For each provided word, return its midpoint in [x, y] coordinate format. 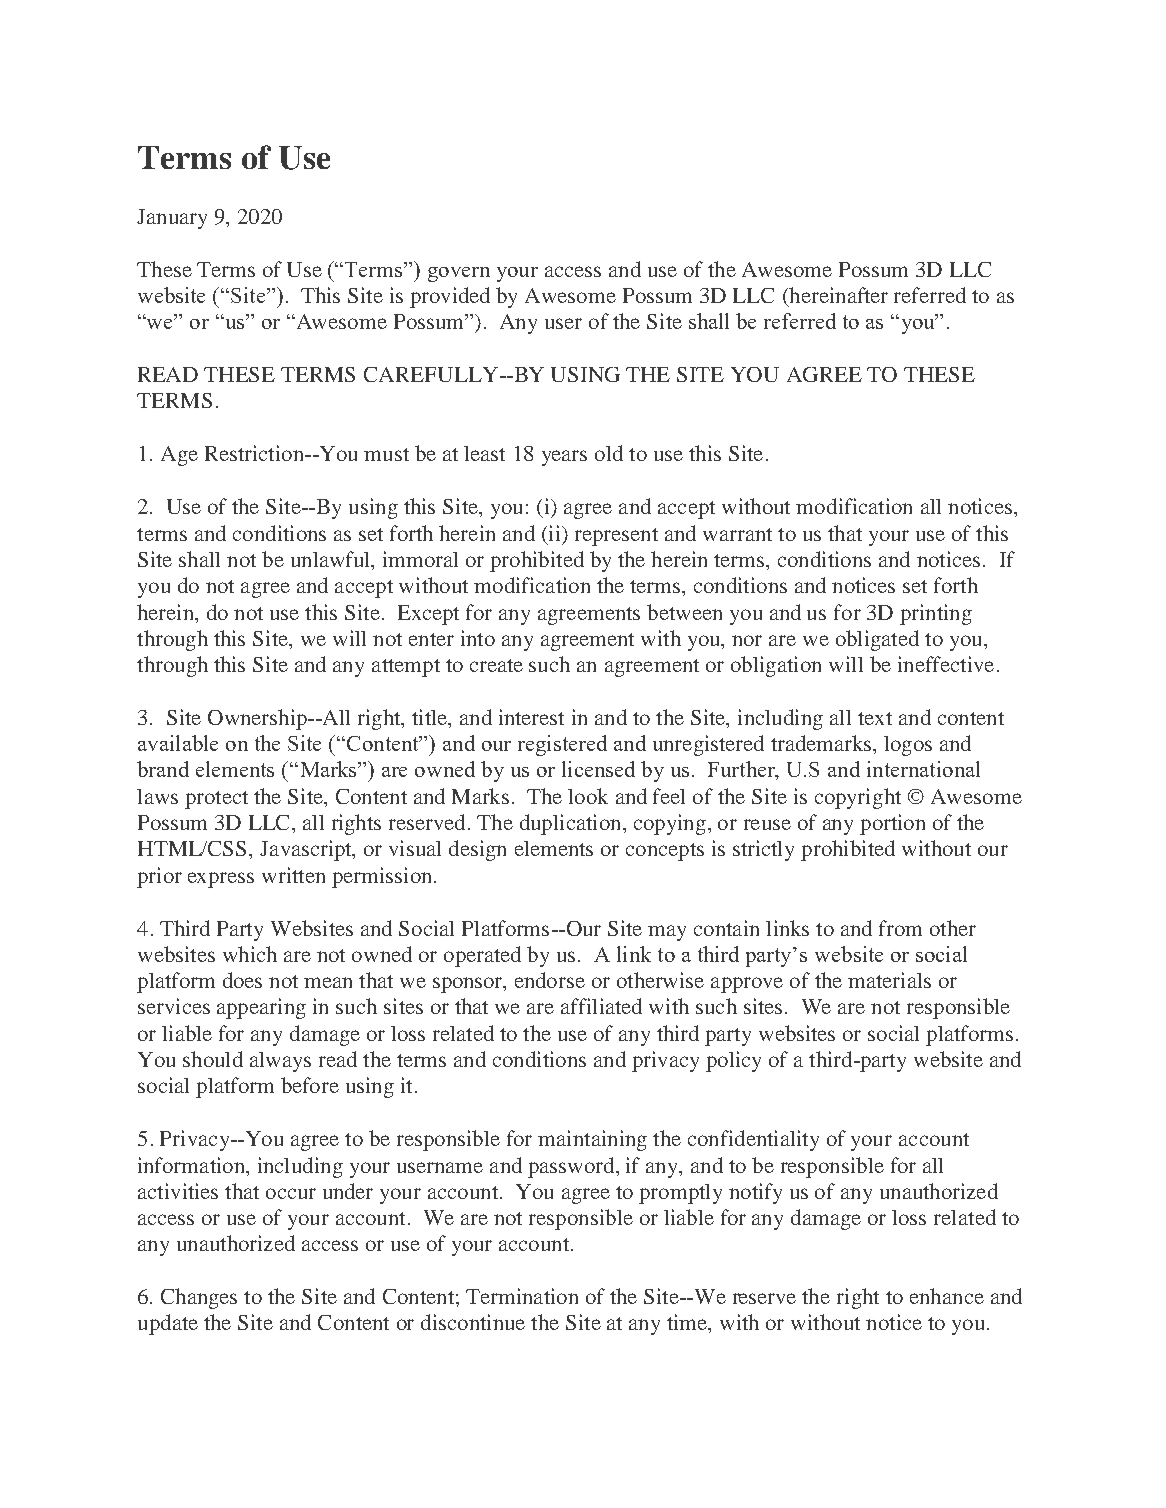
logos [908, 746]
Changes [199, 1298]
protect [216, 800]
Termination [522, 1296]
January [172, 219]
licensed [598, 769]
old [609, 453]
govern [459, 274]
